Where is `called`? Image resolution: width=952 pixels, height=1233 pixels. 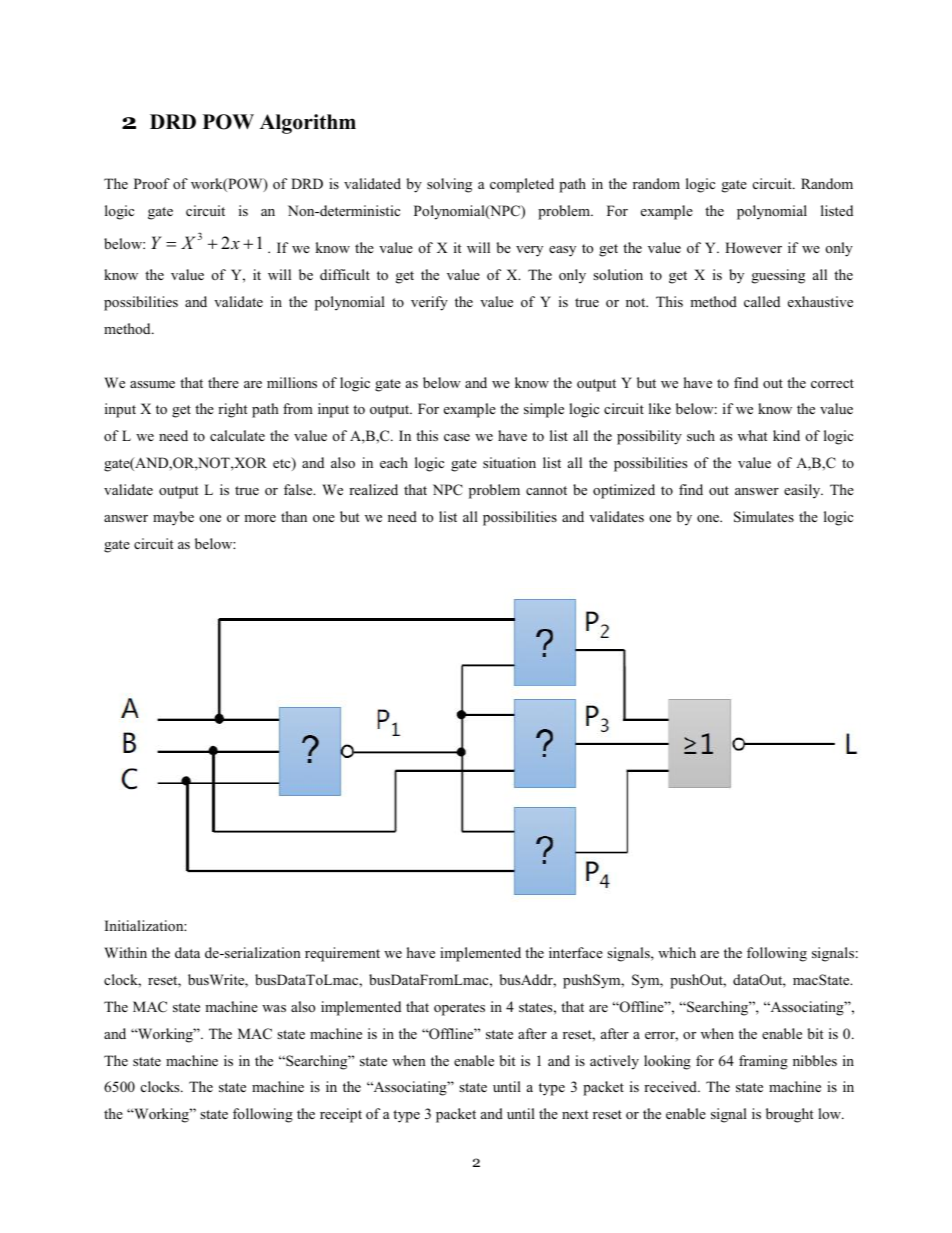 called is located at coordinates (762, 301).
